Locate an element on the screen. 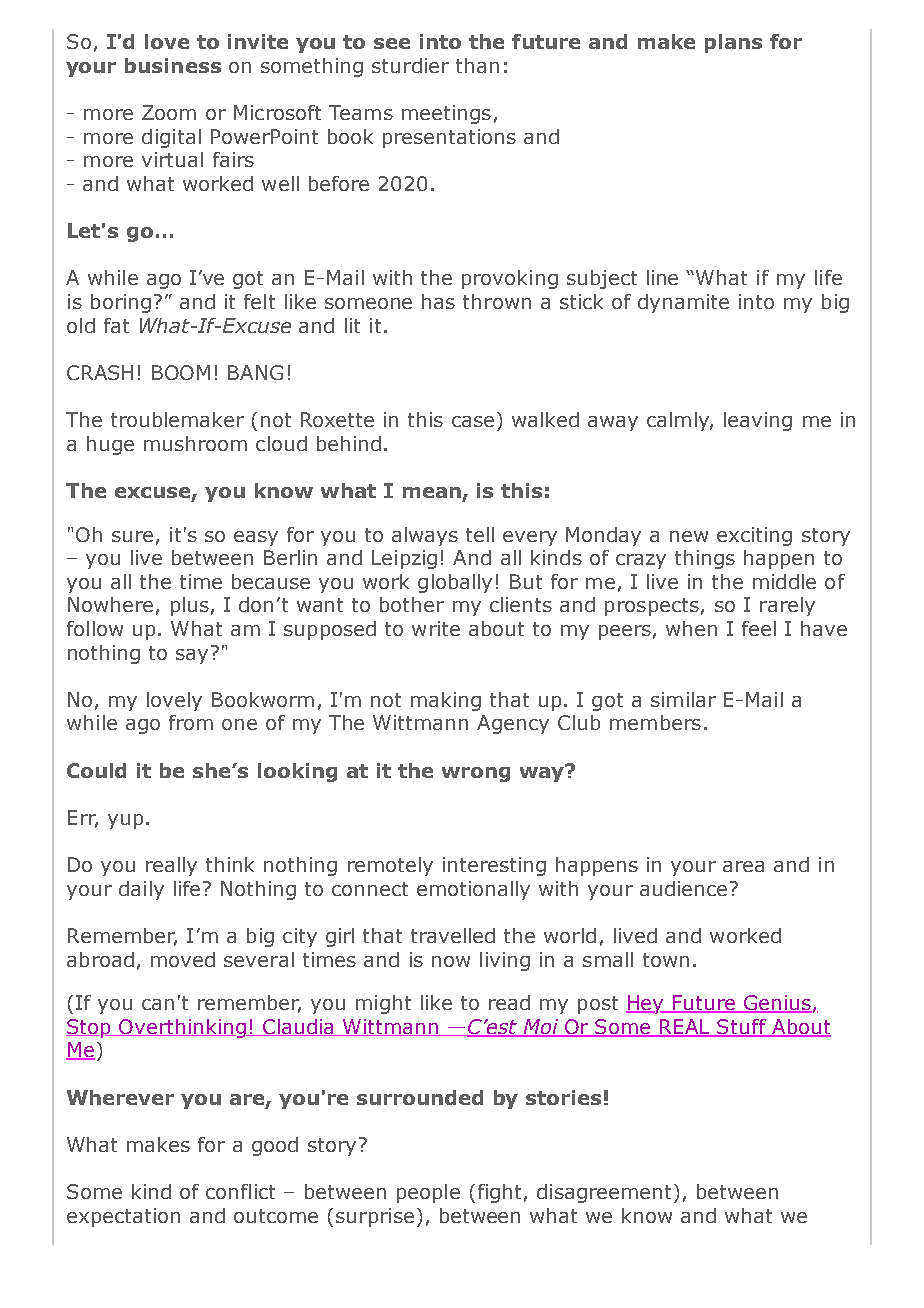 The height and width of the screenshot is (1308, 924). has is located at coordinates (438, 301).
